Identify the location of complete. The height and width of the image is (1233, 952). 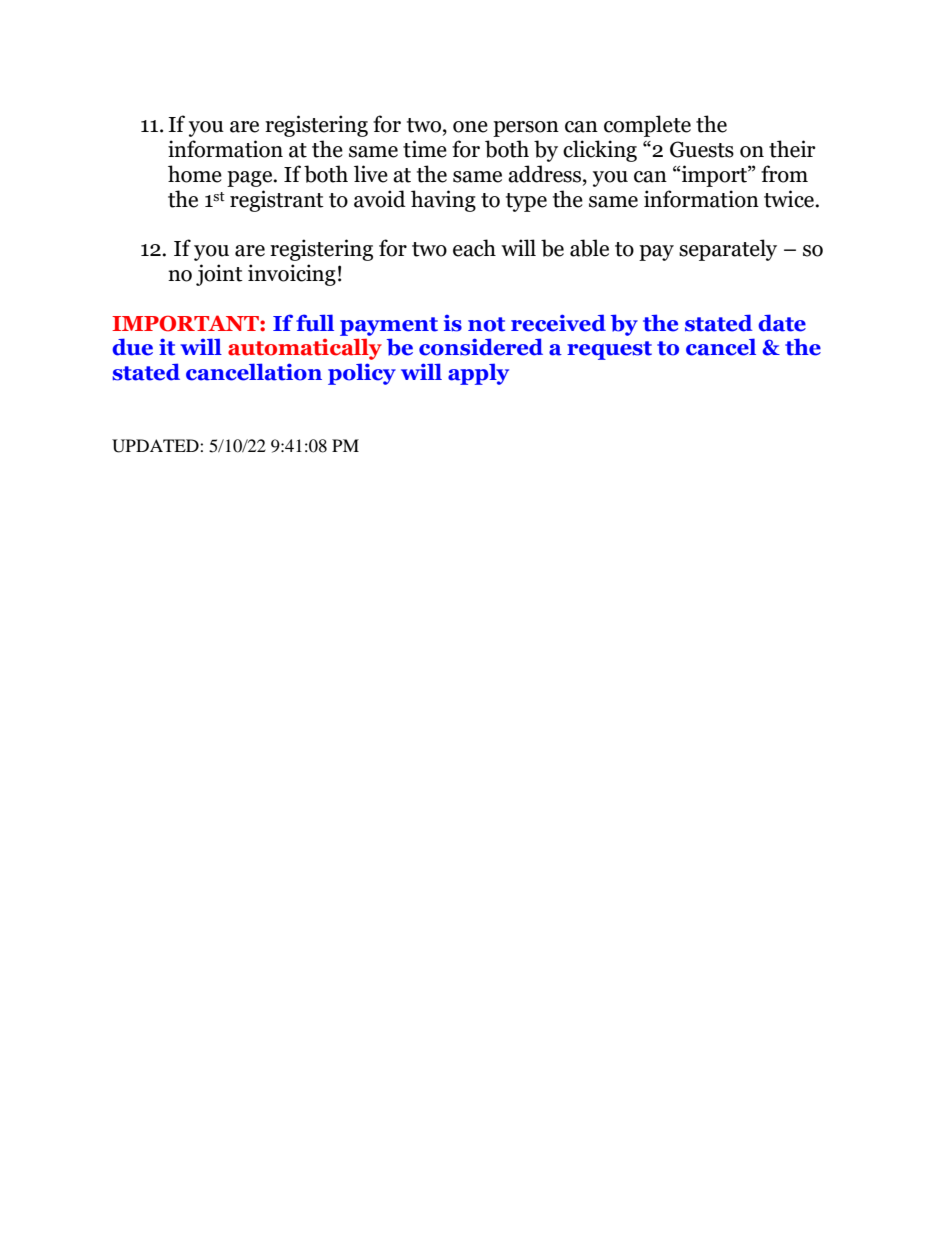
(647, 126).
